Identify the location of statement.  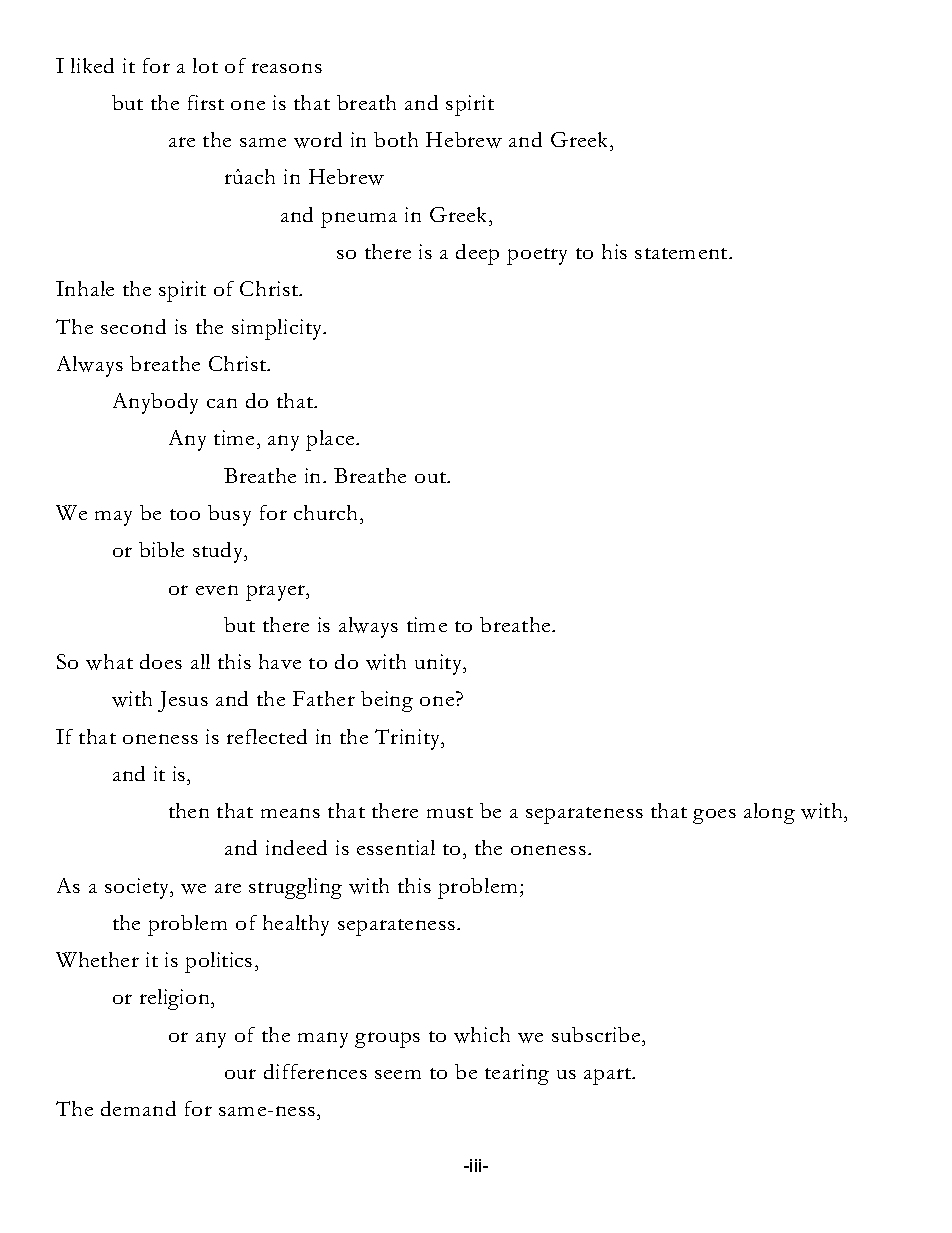
(682, 253).
